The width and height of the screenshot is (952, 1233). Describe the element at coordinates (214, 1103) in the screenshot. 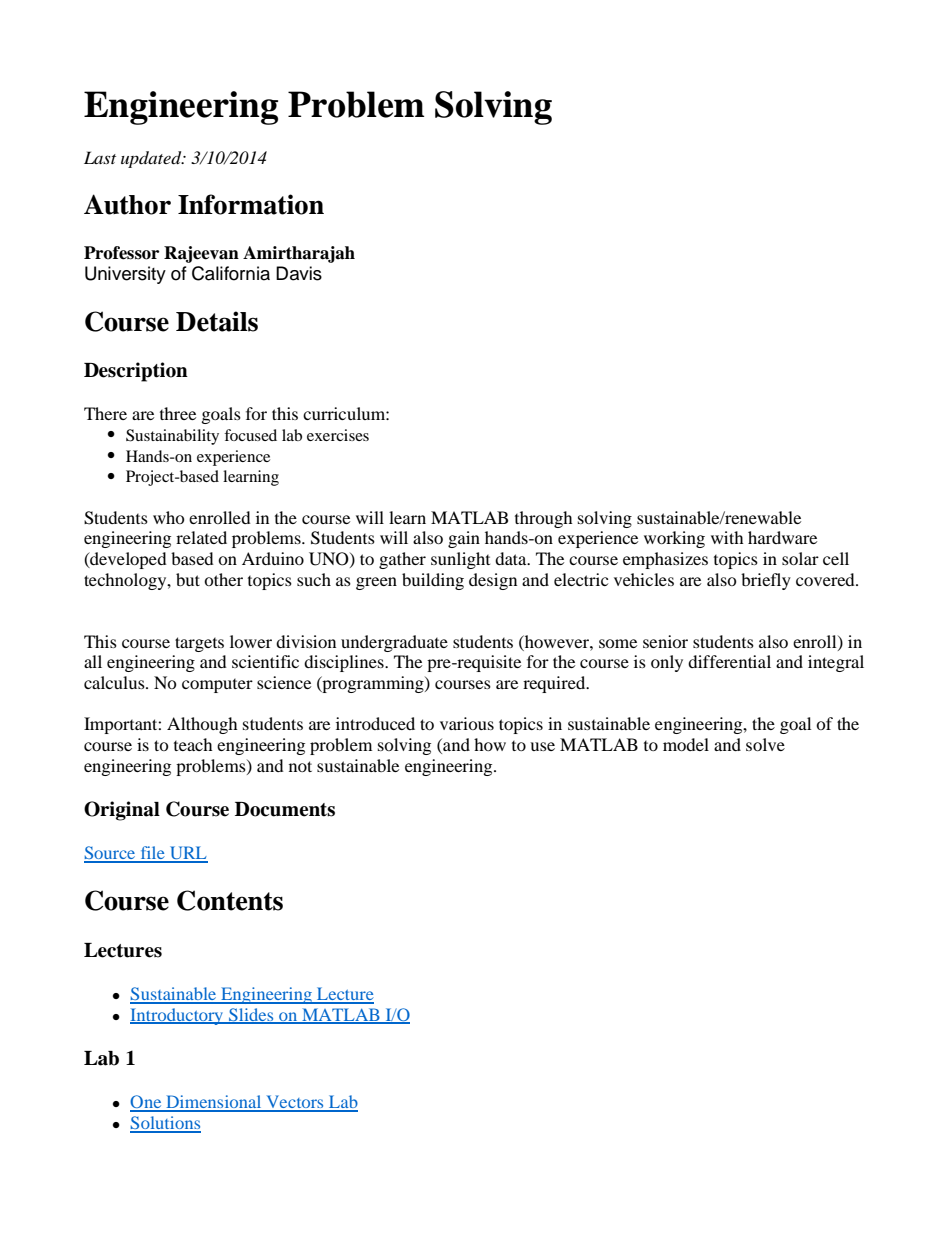

I see `Dimensional` at that location.
